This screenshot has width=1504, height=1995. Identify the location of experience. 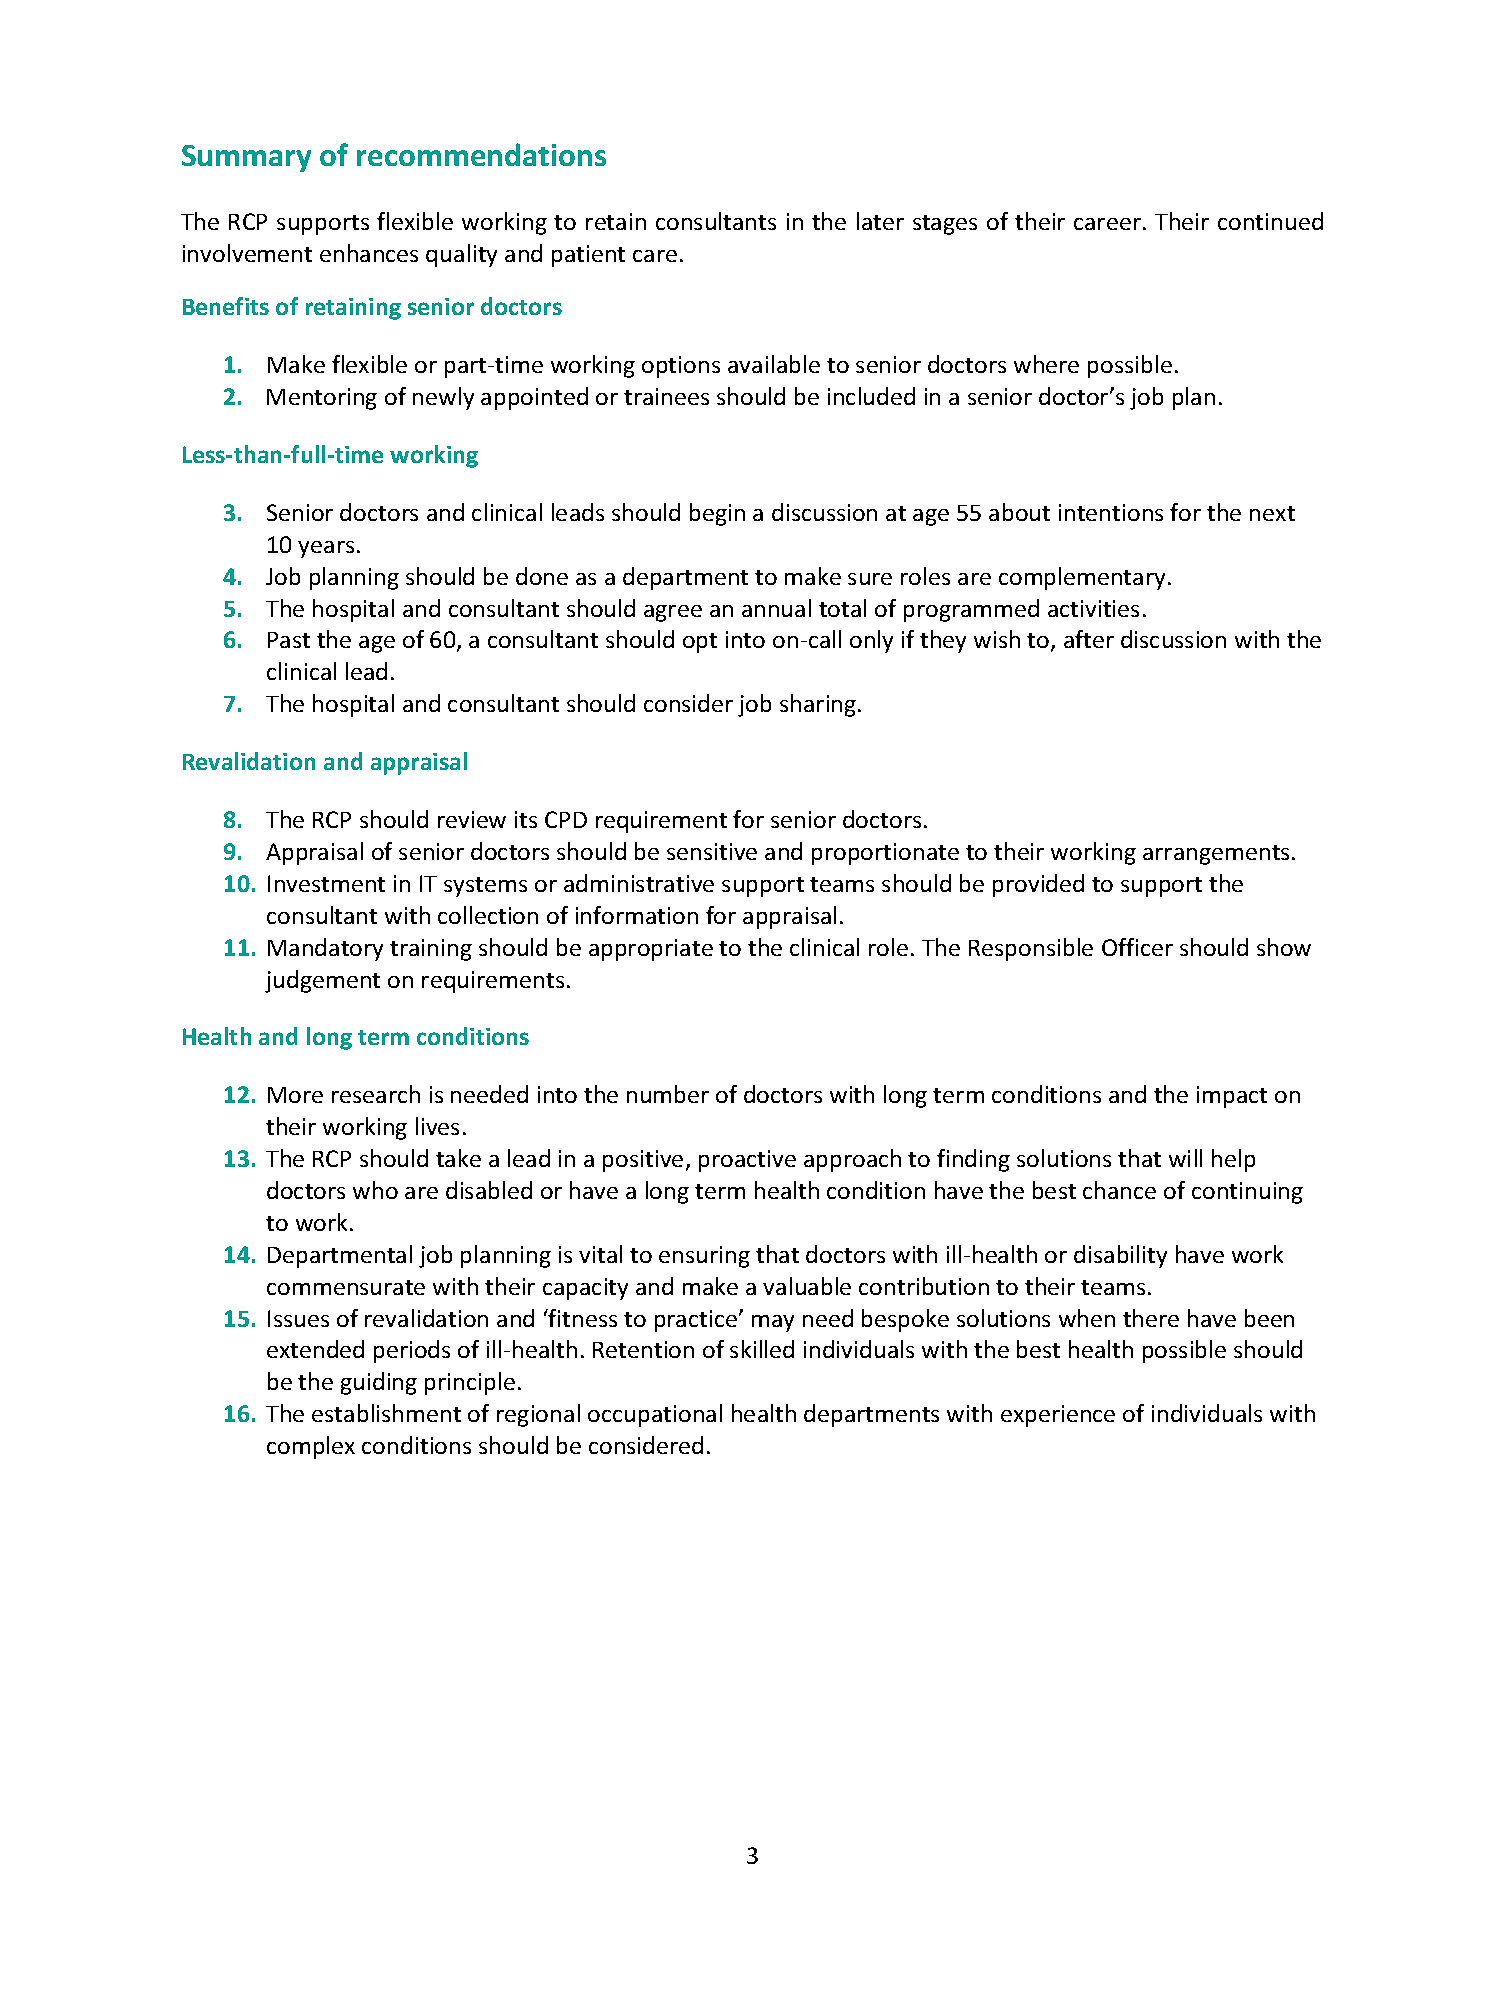
(1058, 1416).
